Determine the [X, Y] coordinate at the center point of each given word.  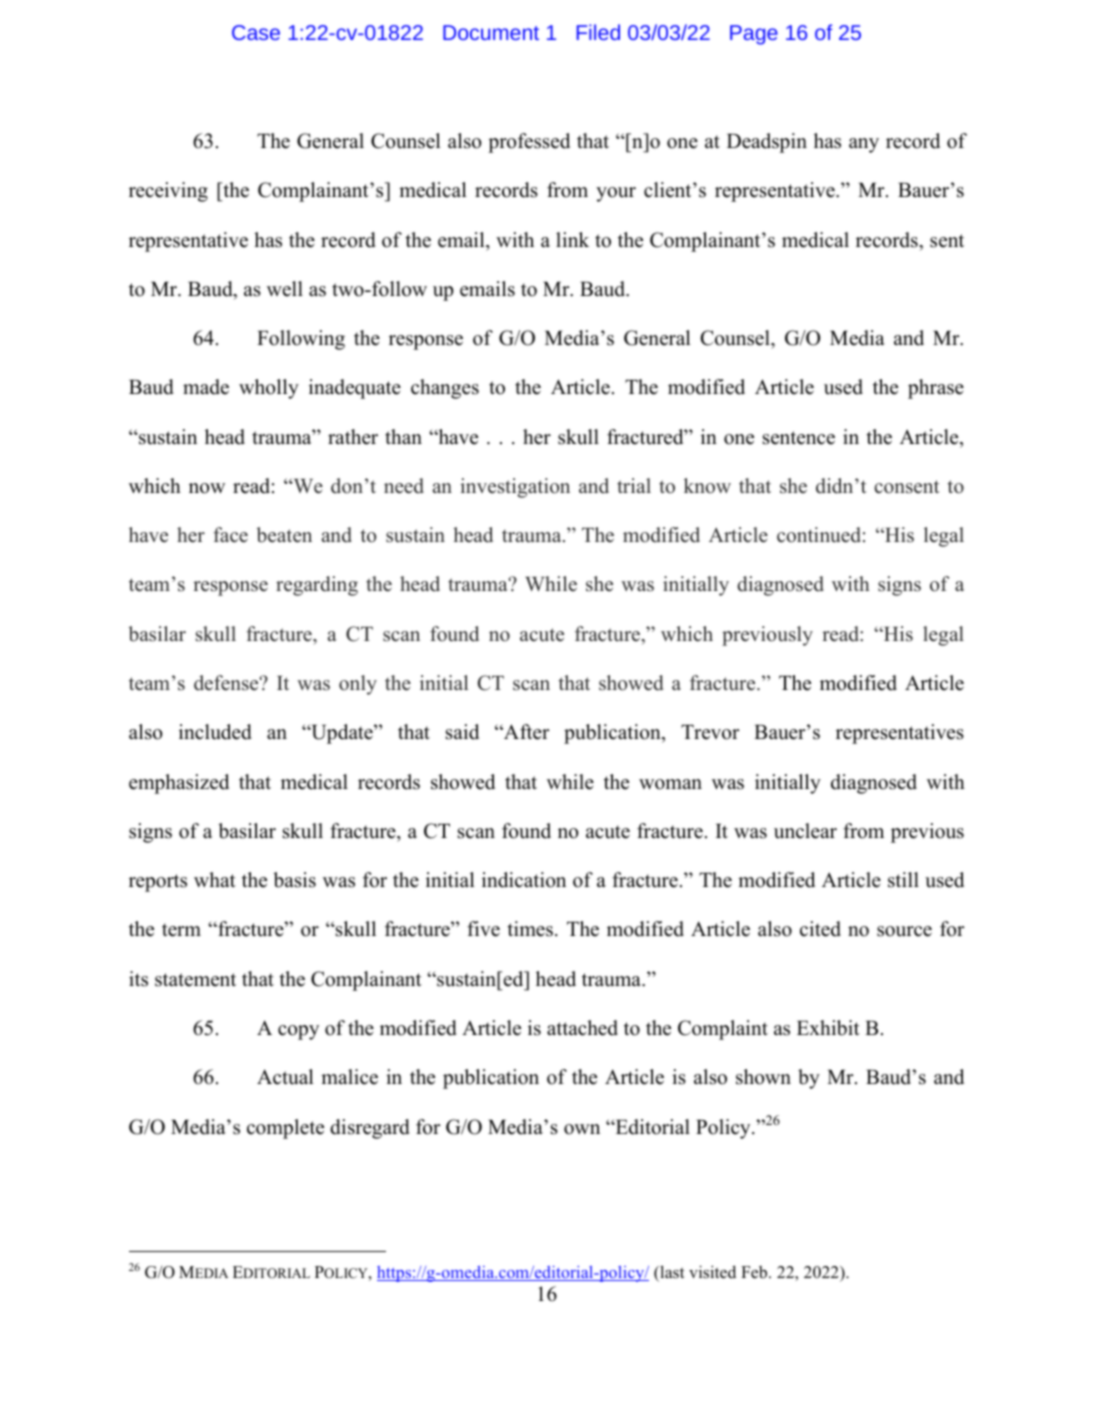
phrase [936, 389]
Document [491, 32]
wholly [269, 389]
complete [285, 1129]
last [671, 1273]
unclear [805, 831]
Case [256, 32]
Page [754, 35]
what [215, 879]
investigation [515, 488]
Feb [755, 1272]
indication [524, 880]
